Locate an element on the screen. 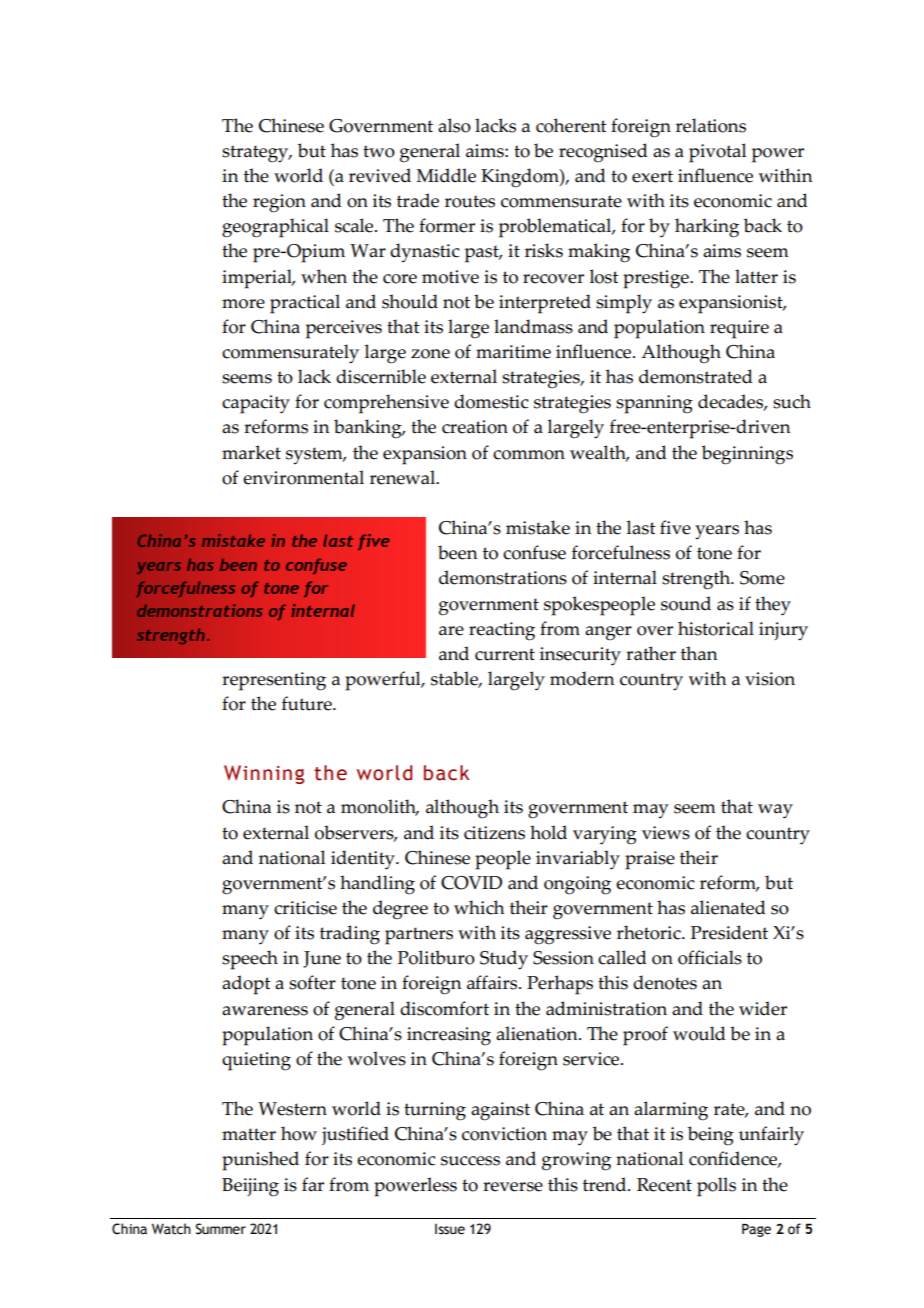  speech is located at coordinates (250, 960).
